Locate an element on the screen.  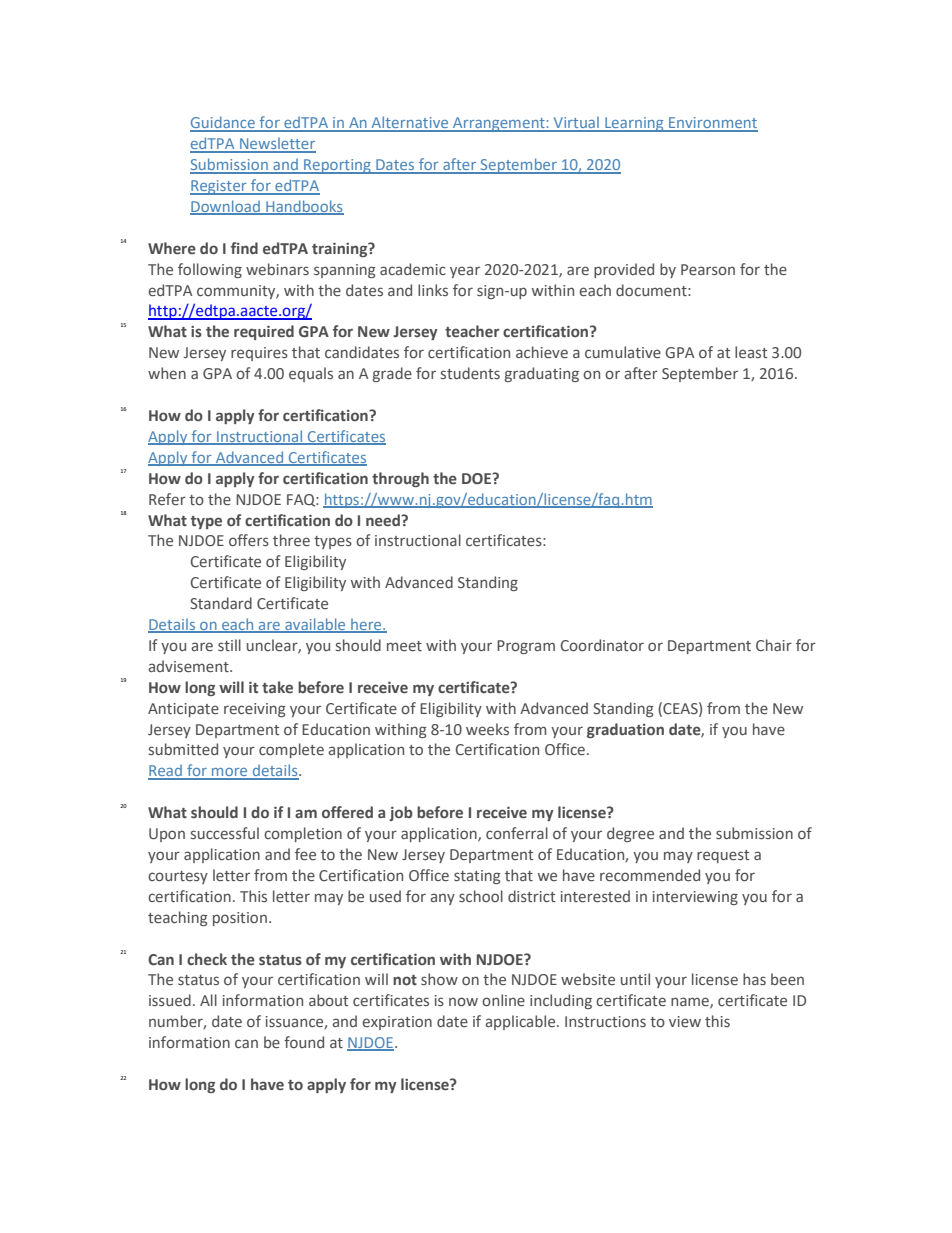
more is located at coordinates (230, 773).
